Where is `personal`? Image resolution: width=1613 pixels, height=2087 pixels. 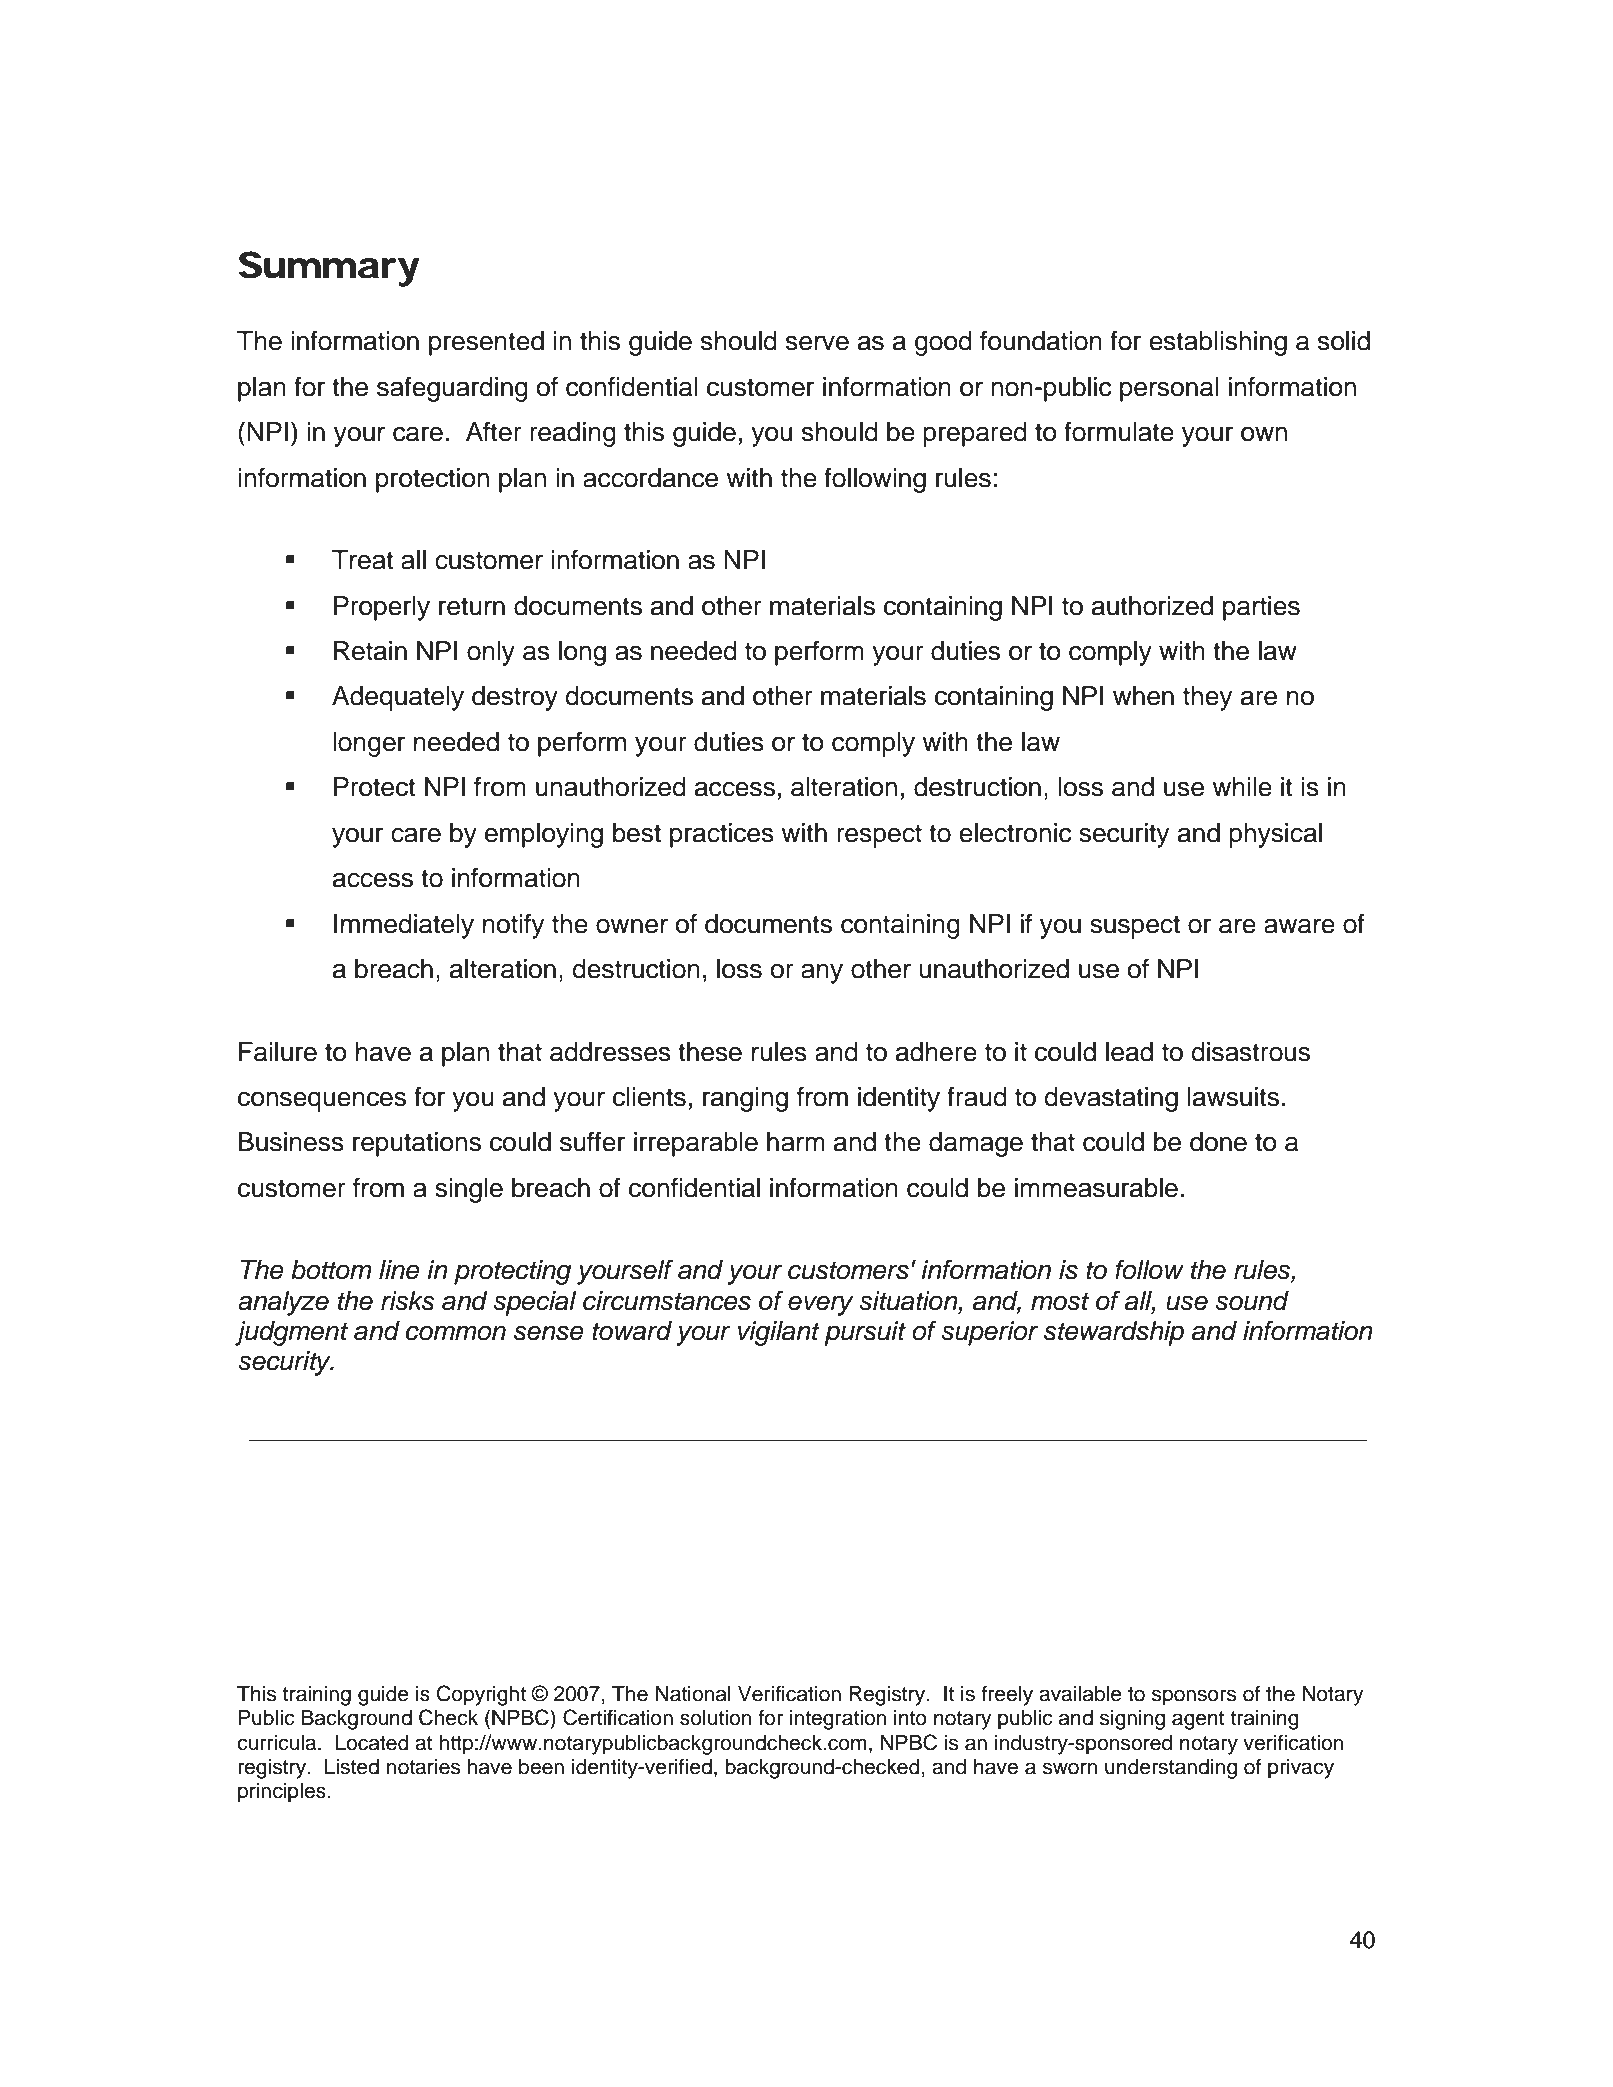
personal is located at coordinates (1169, 389).
